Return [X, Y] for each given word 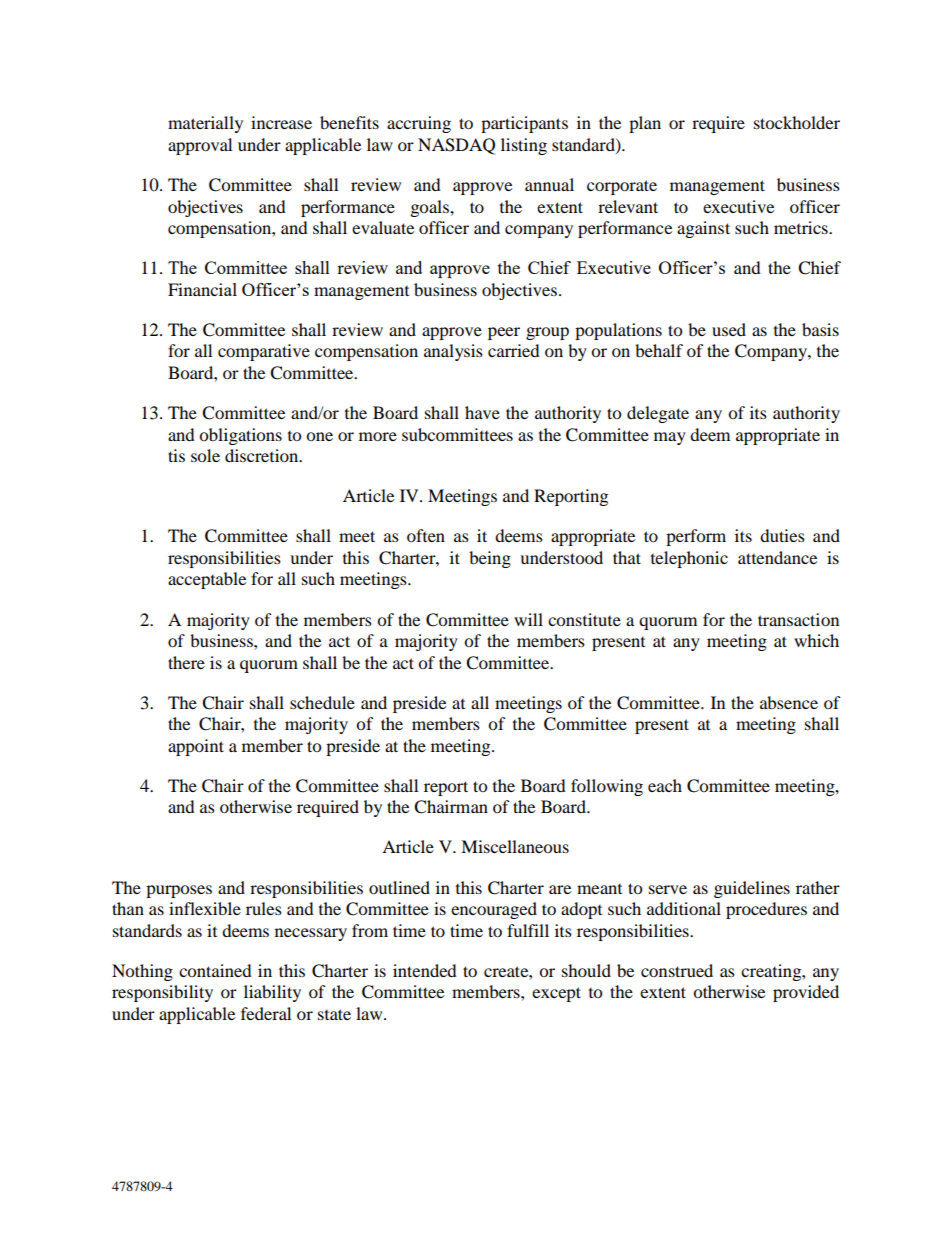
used [729, 329]
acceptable [207, 580]
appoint [196, 747]
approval [200, 146]
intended [425, 970]
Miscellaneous [515, 846]
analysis [453, 352]
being [490, 559]
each [665, 785]
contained [215, 970]
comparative [264, 352]
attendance [777, 557]
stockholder [797, 122]
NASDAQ [456, 146]
